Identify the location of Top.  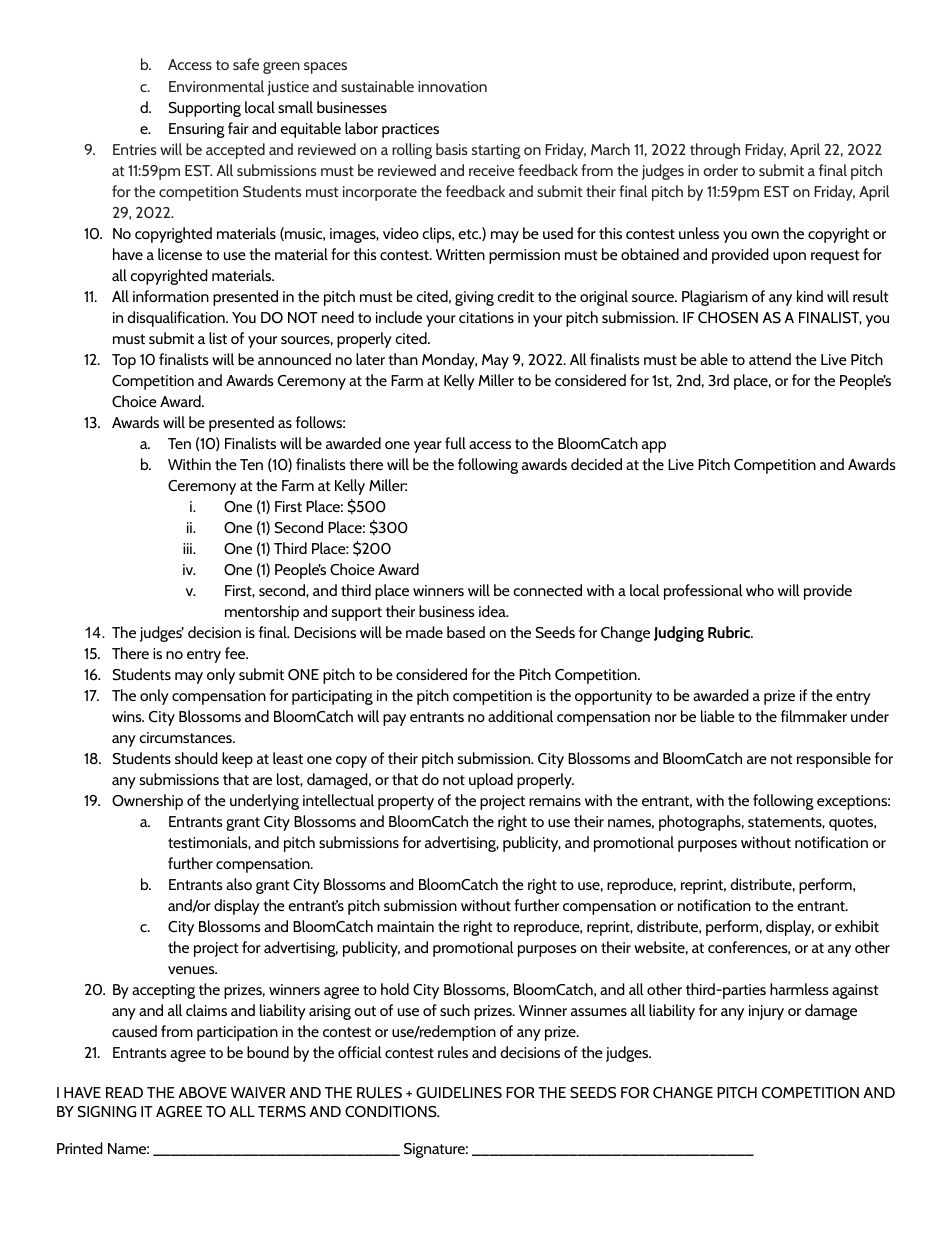
(124, 361).
